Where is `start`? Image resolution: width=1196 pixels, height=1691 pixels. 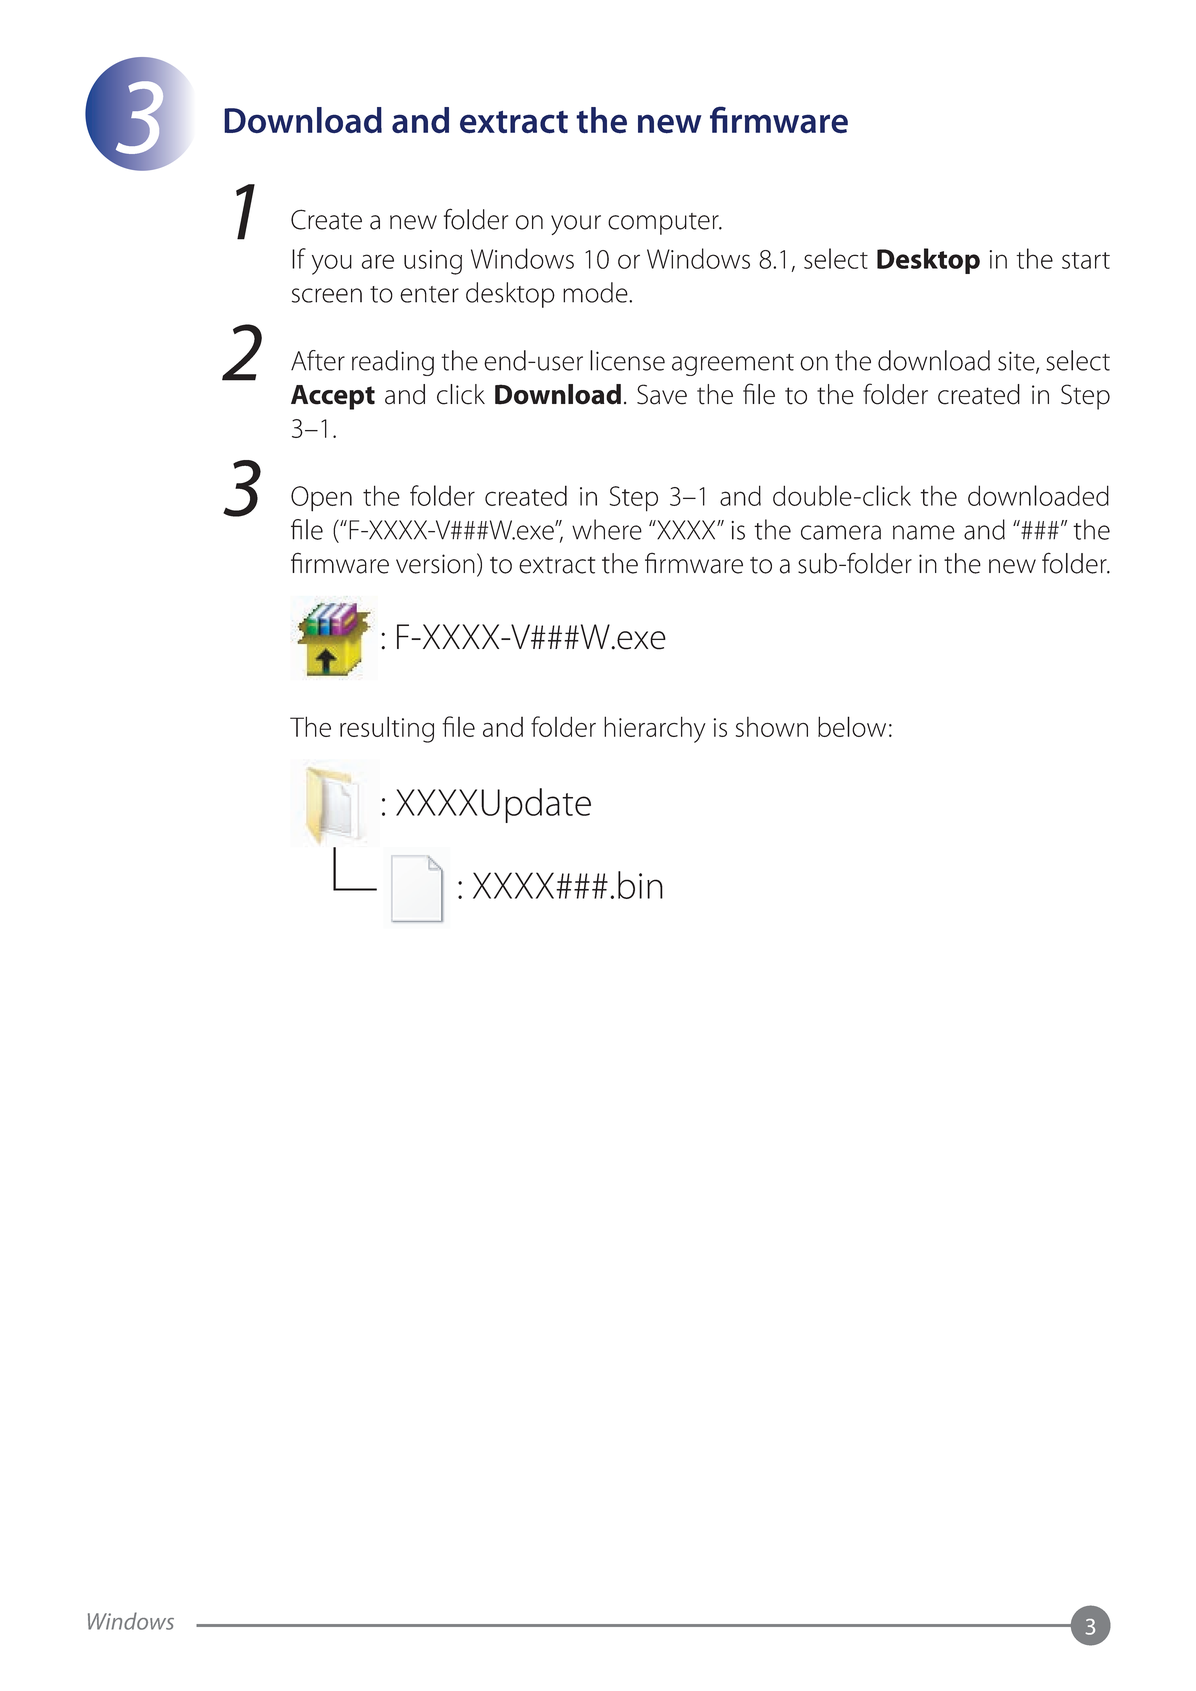
start is located at coordinates (1086, 260).
